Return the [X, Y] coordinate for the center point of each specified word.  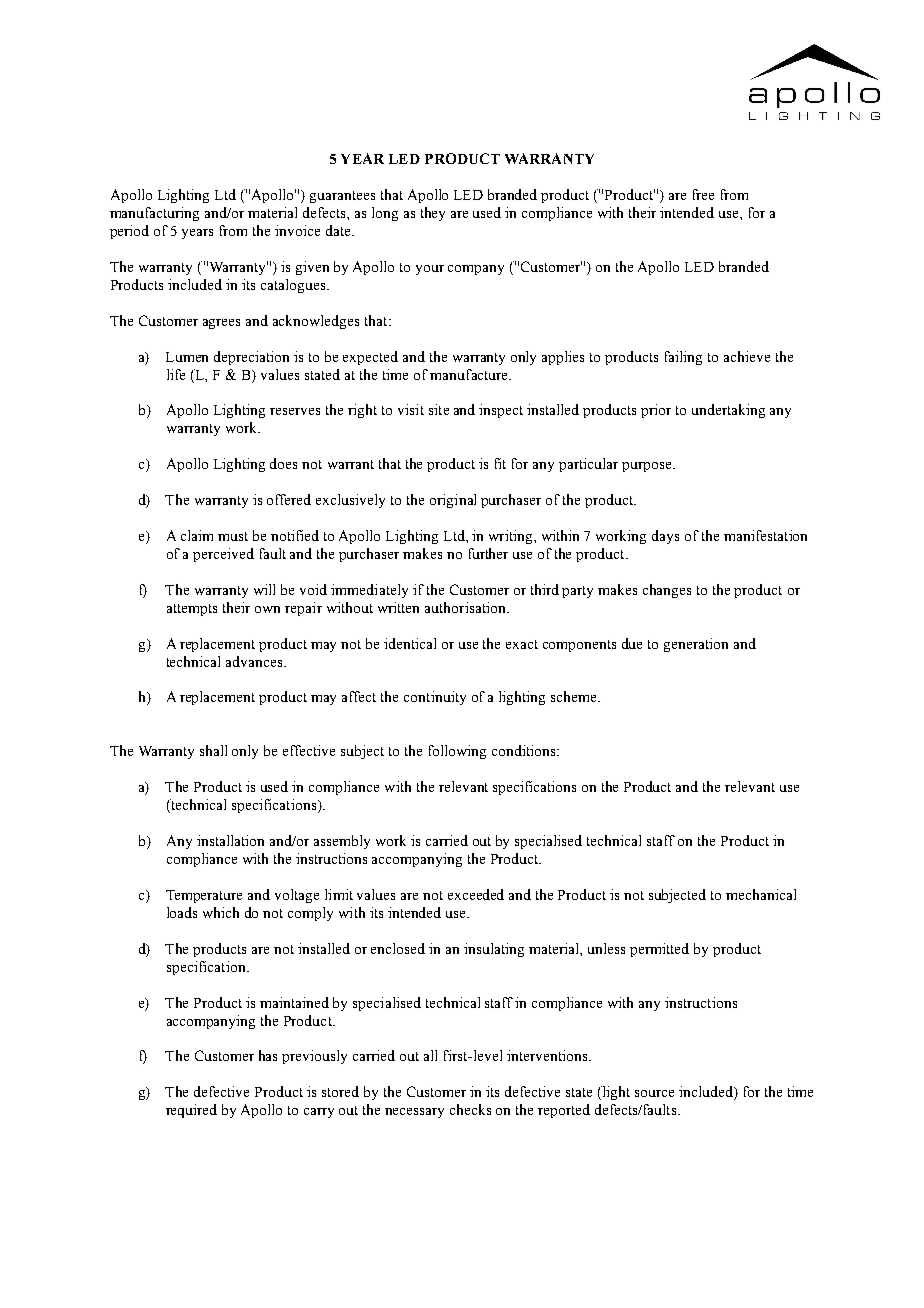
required [191, 1111]
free [703, 194]
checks [470, 1109]
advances [255, 661]
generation [696, 645]
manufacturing [154, 214]
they [433, 214]
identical [410, 643]
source [654, 1093]
